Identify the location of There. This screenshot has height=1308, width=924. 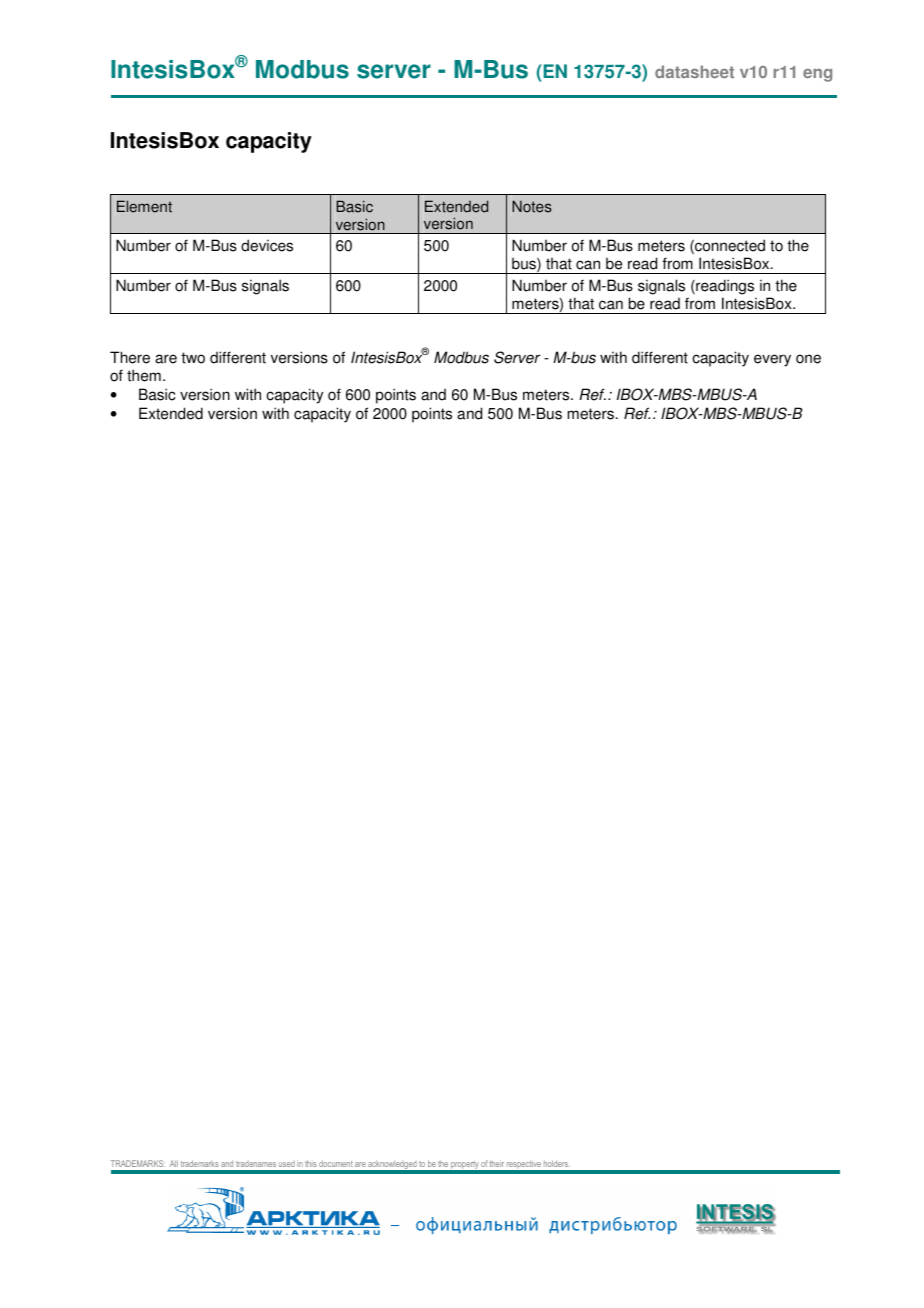
(130, 357).
